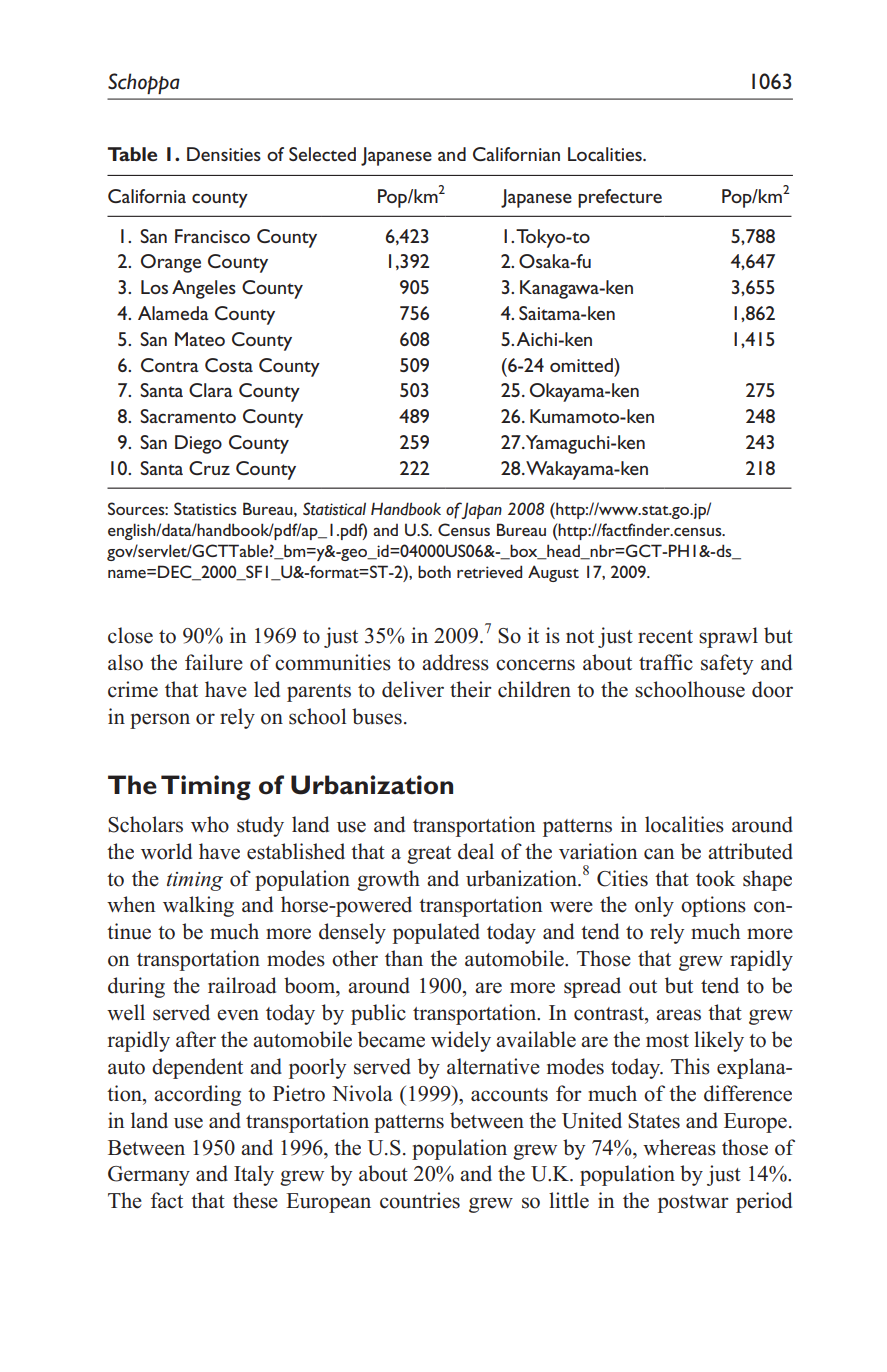 The image size is (887, 1372). What do you see at coordinates (224, 154) in the screenshot?
I see `Densities` at bounding box center [224, 154].
